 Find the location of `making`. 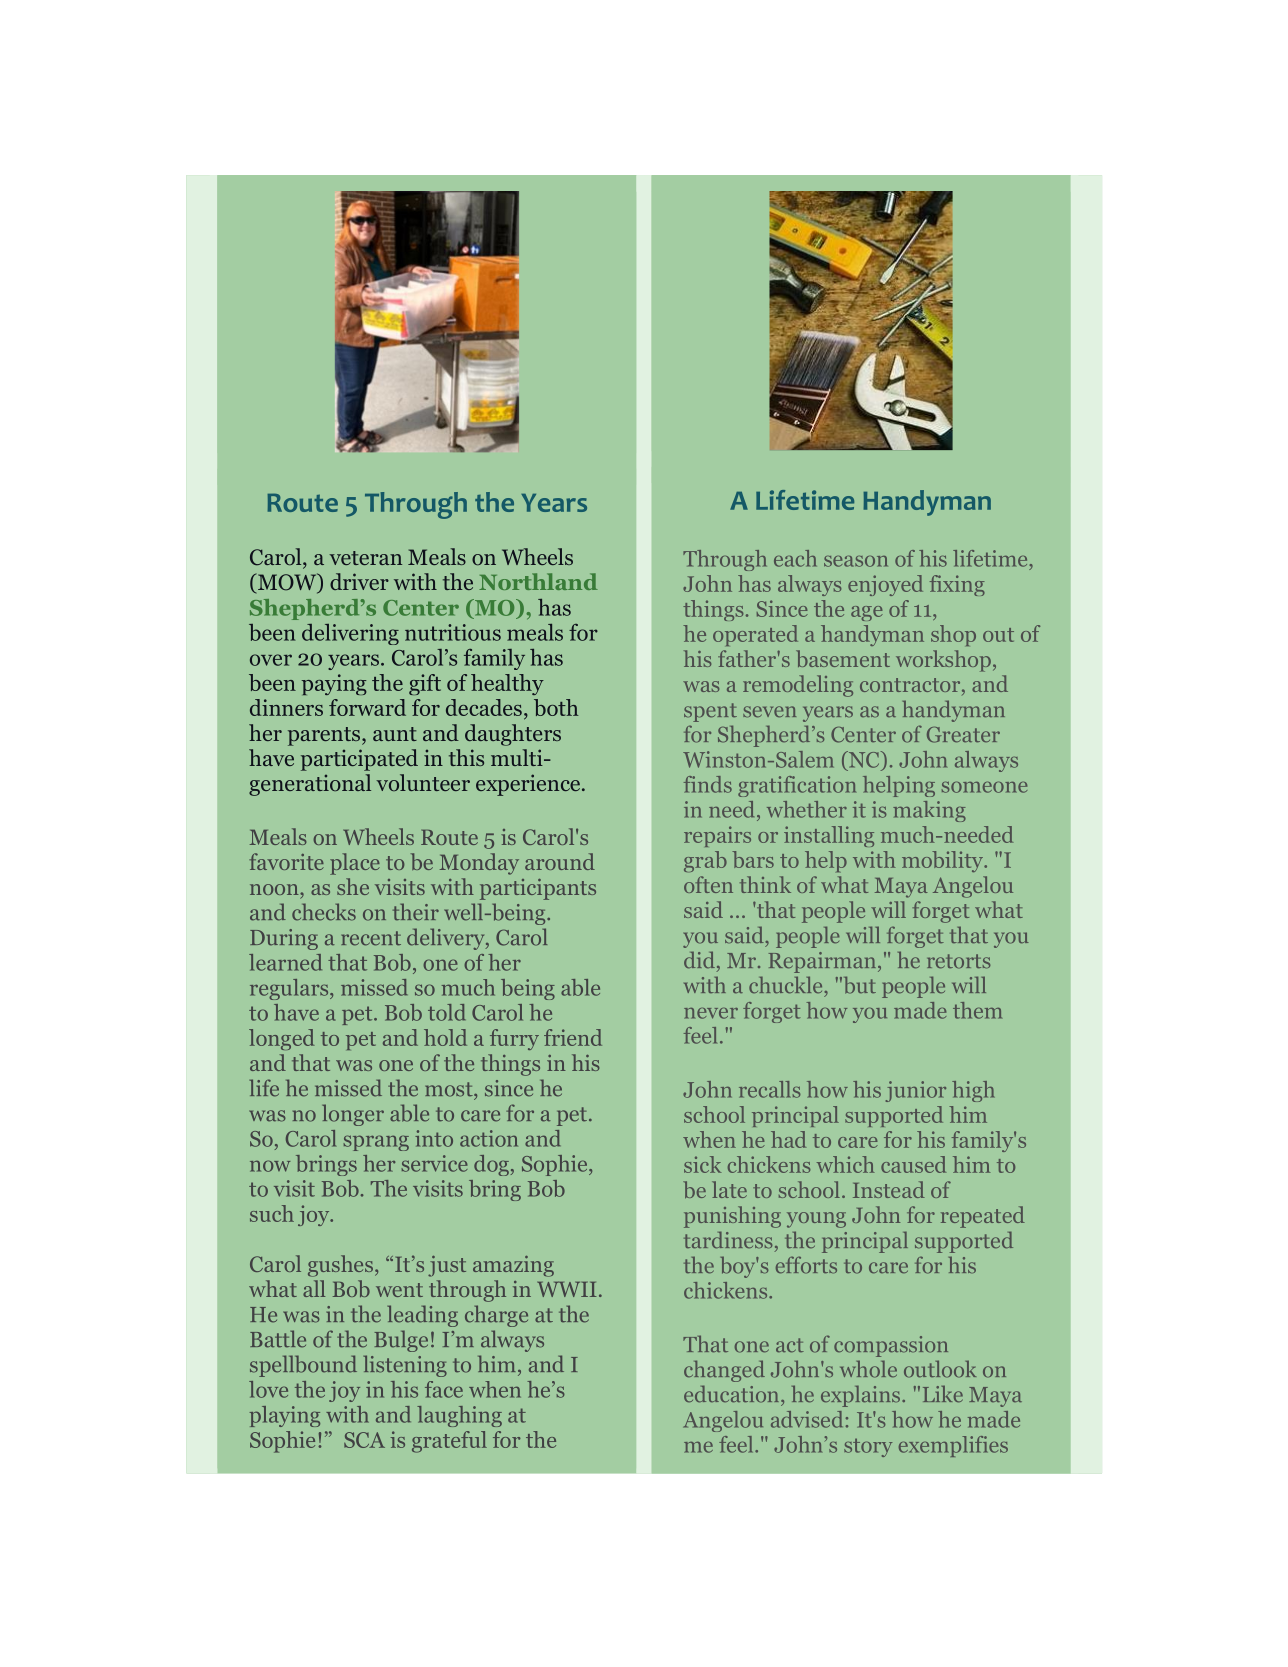

making is located at coordinates (929, 811).
